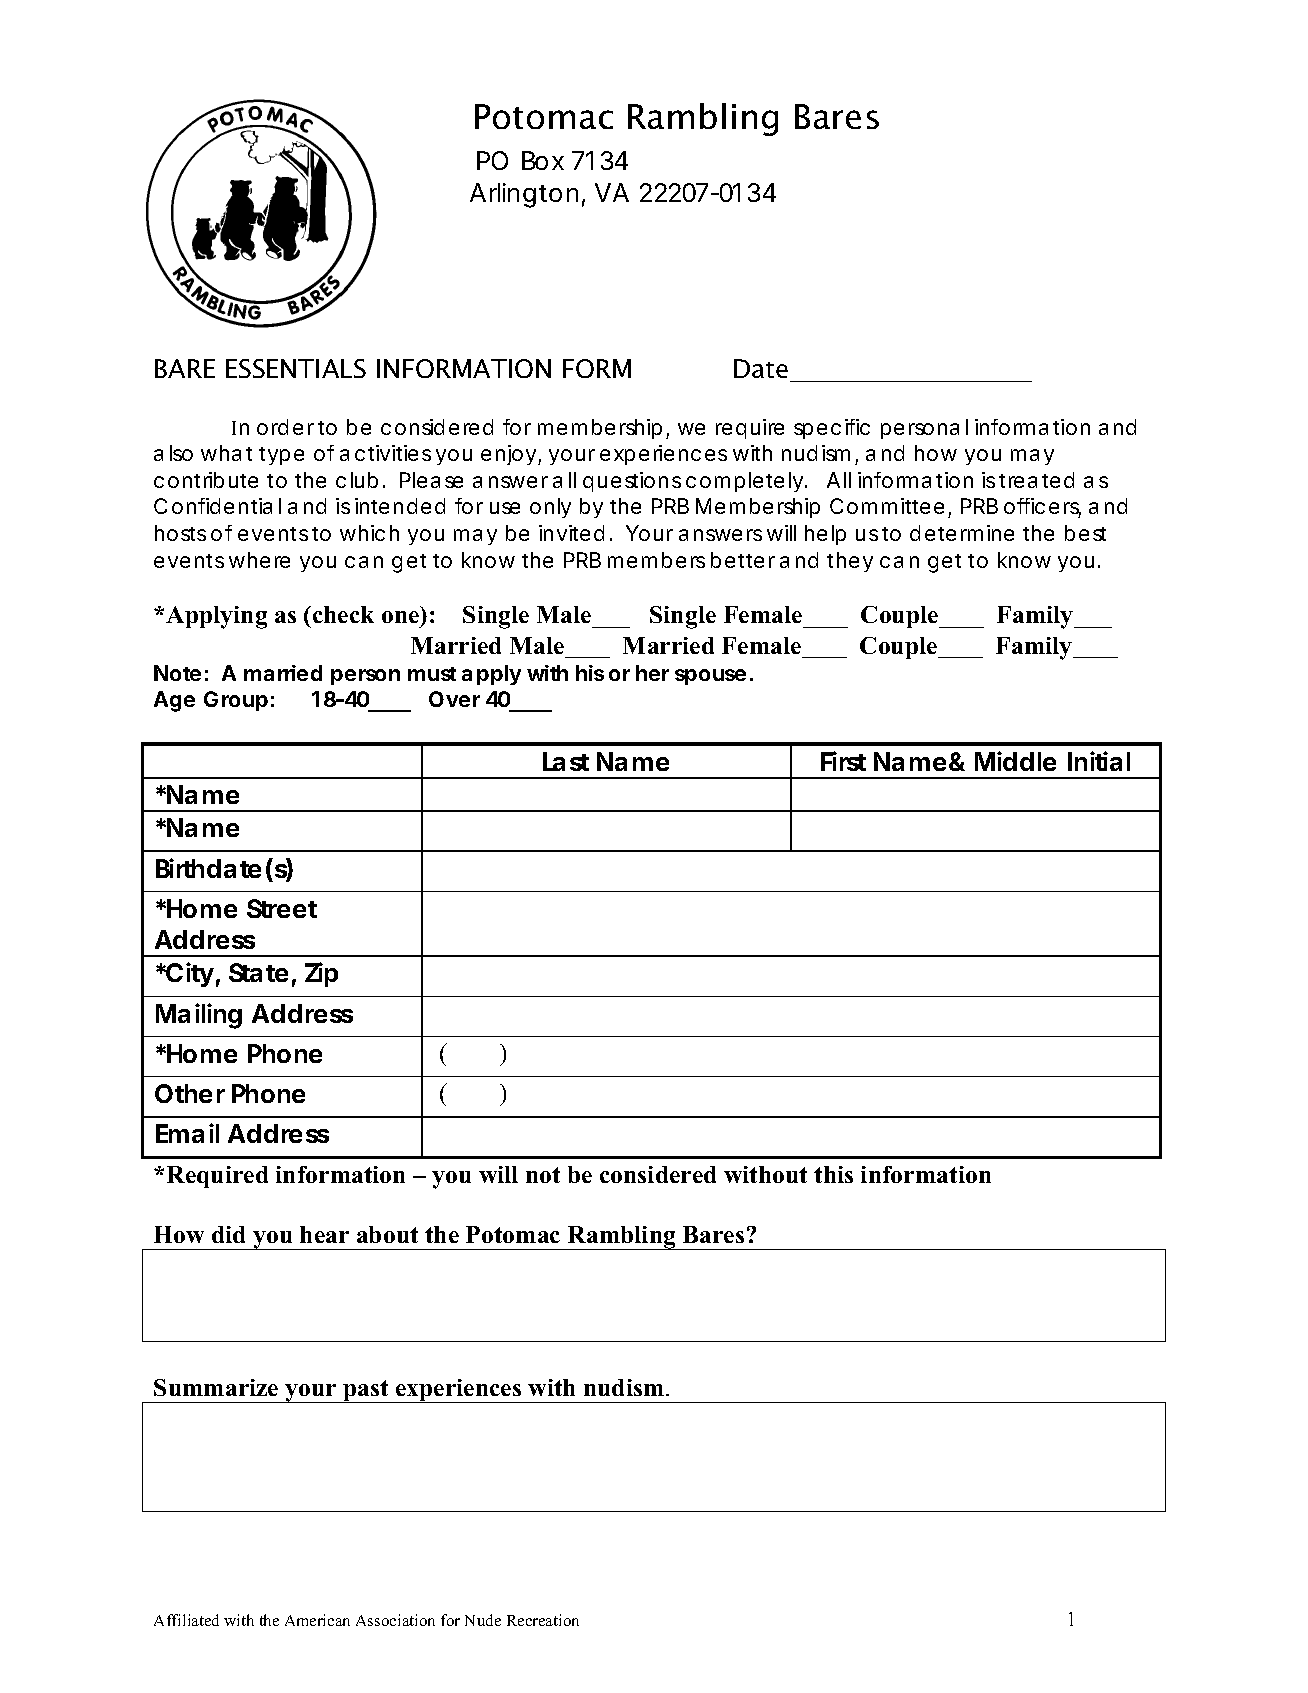  I want to click on Last, so click(566, 761).
